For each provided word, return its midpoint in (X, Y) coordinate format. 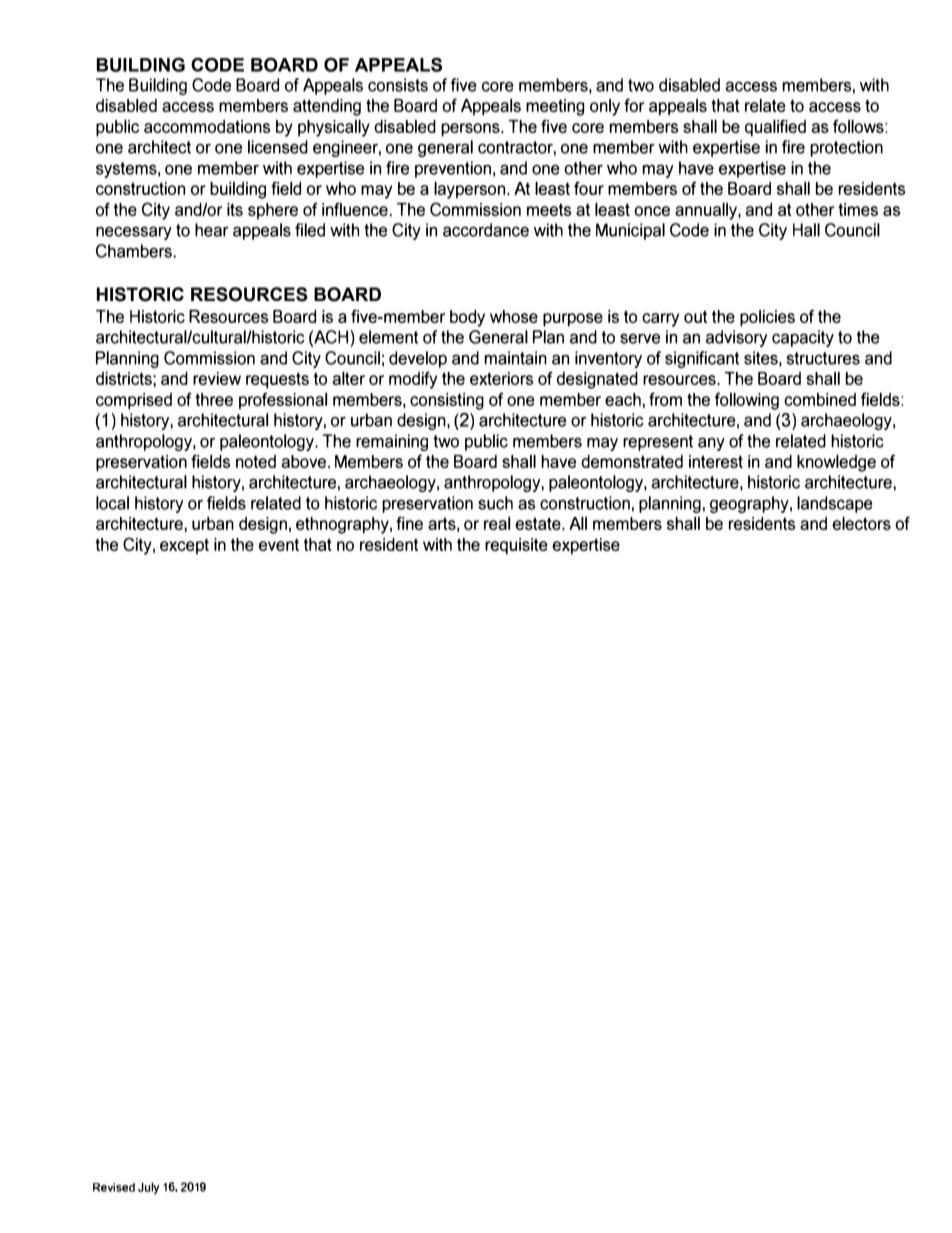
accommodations (207, 126)
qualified (775, 128)
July (149, 1188)
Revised (114, 1187)
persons (471, 130)
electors (861, 523)
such (495, 503)
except (184, 546)
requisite (516, 546)
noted (256, 461)
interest (716, 461)
